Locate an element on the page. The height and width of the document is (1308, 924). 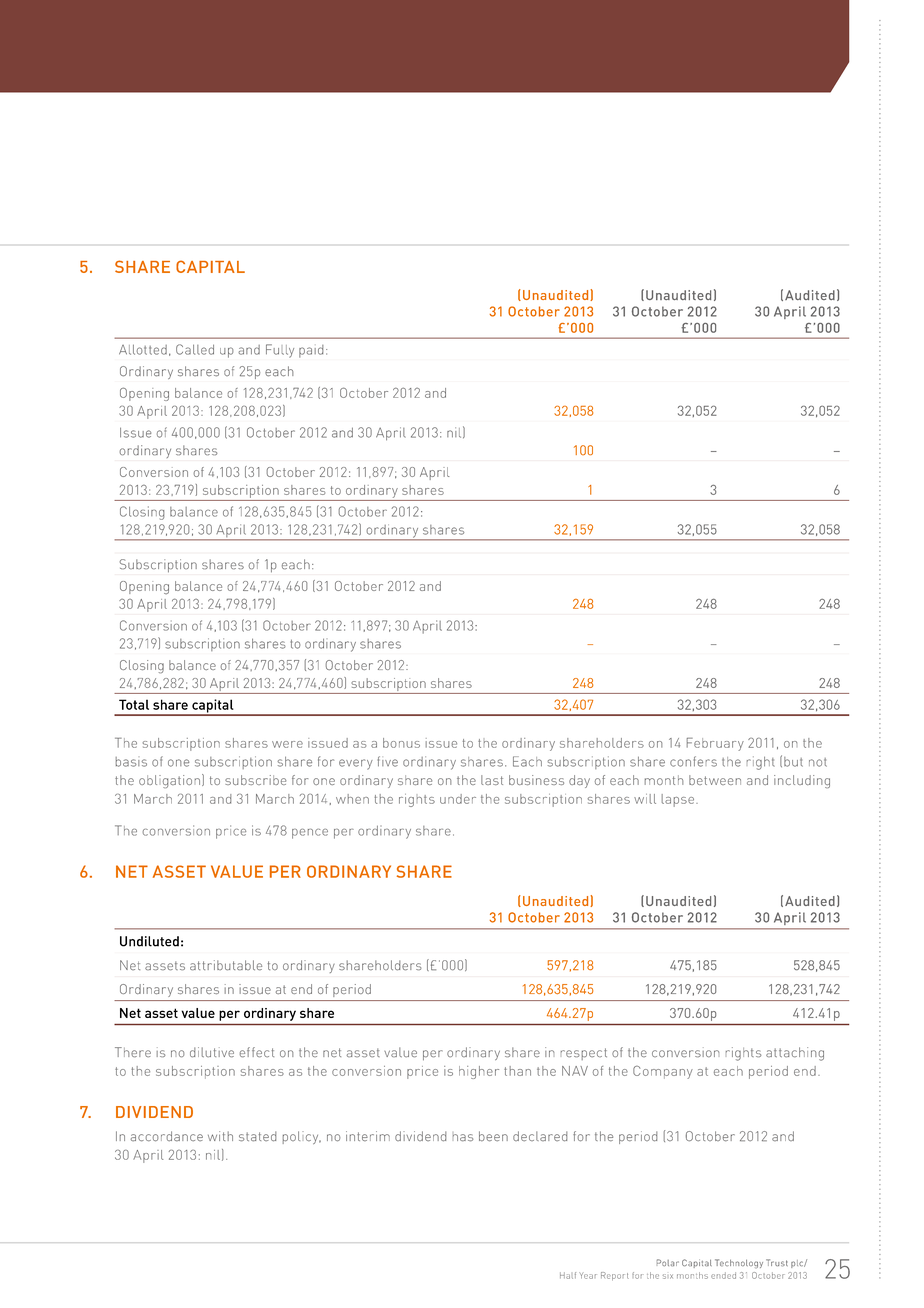
Total is located at coordinates (134, 704).
